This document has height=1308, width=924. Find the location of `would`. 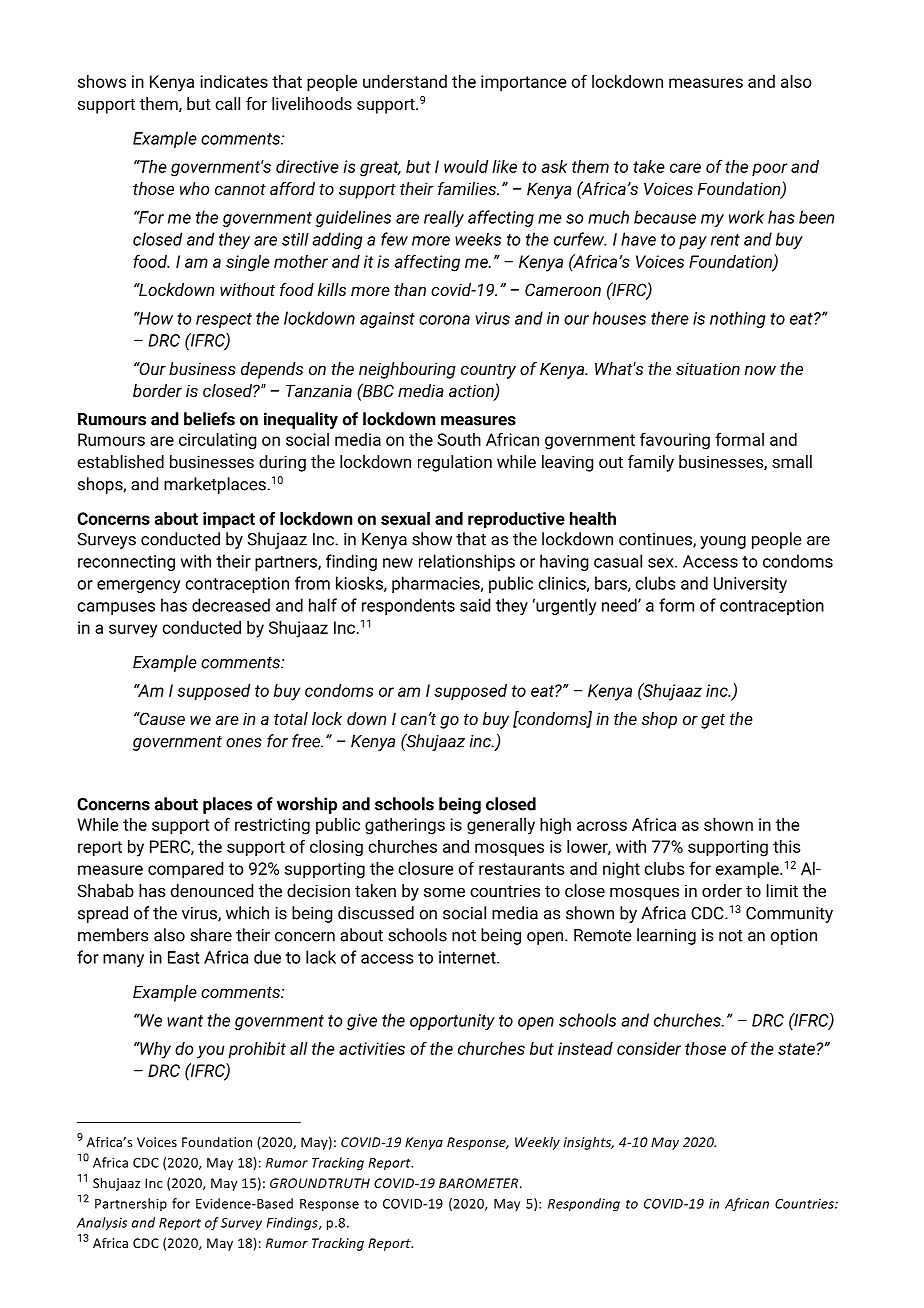

would is located at coordinates (466, 166).
